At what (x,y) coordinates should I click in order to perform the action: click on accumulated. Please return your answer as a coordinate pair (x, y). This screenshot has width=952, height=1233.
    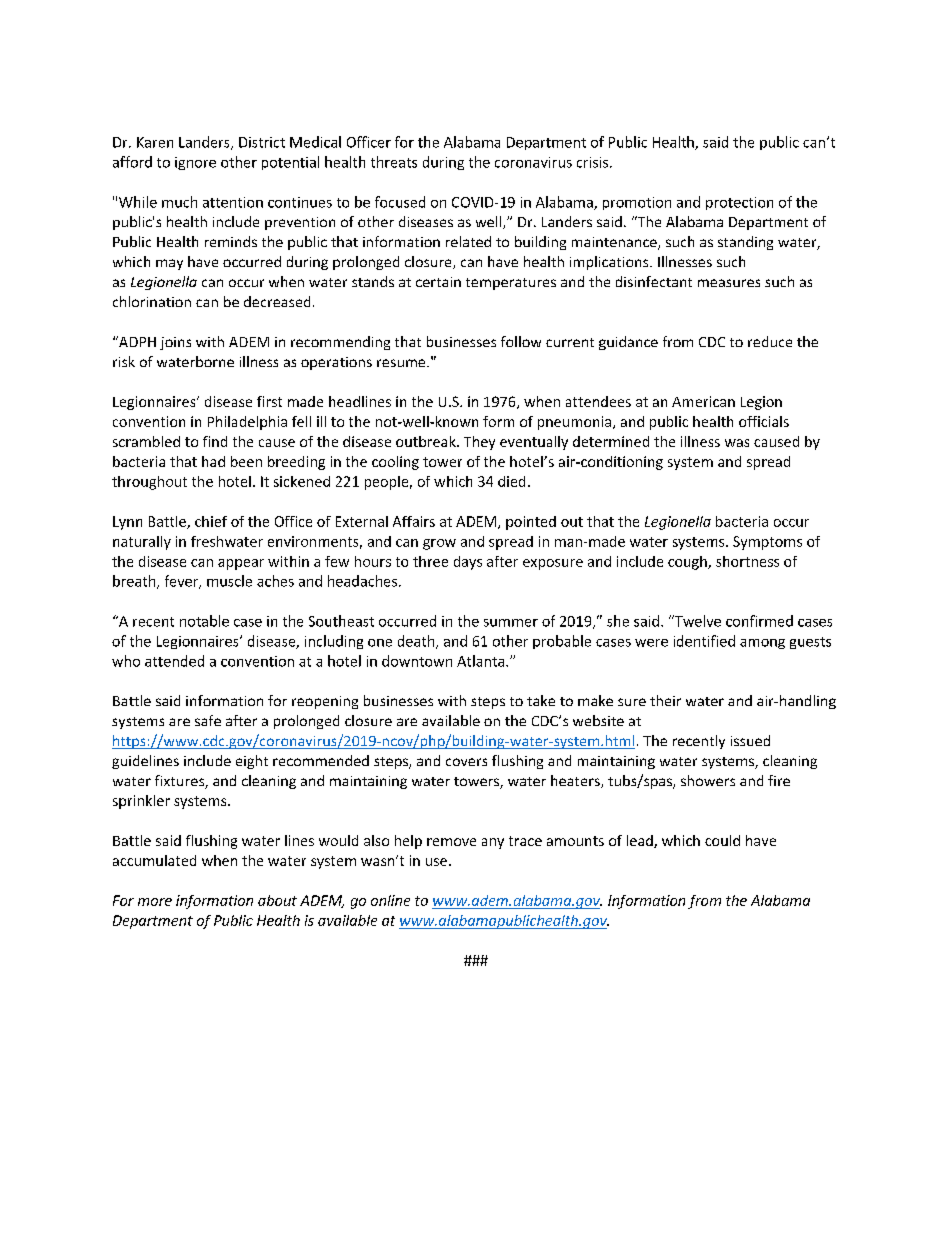
    Looking at the image, I should click on (154, 860).
